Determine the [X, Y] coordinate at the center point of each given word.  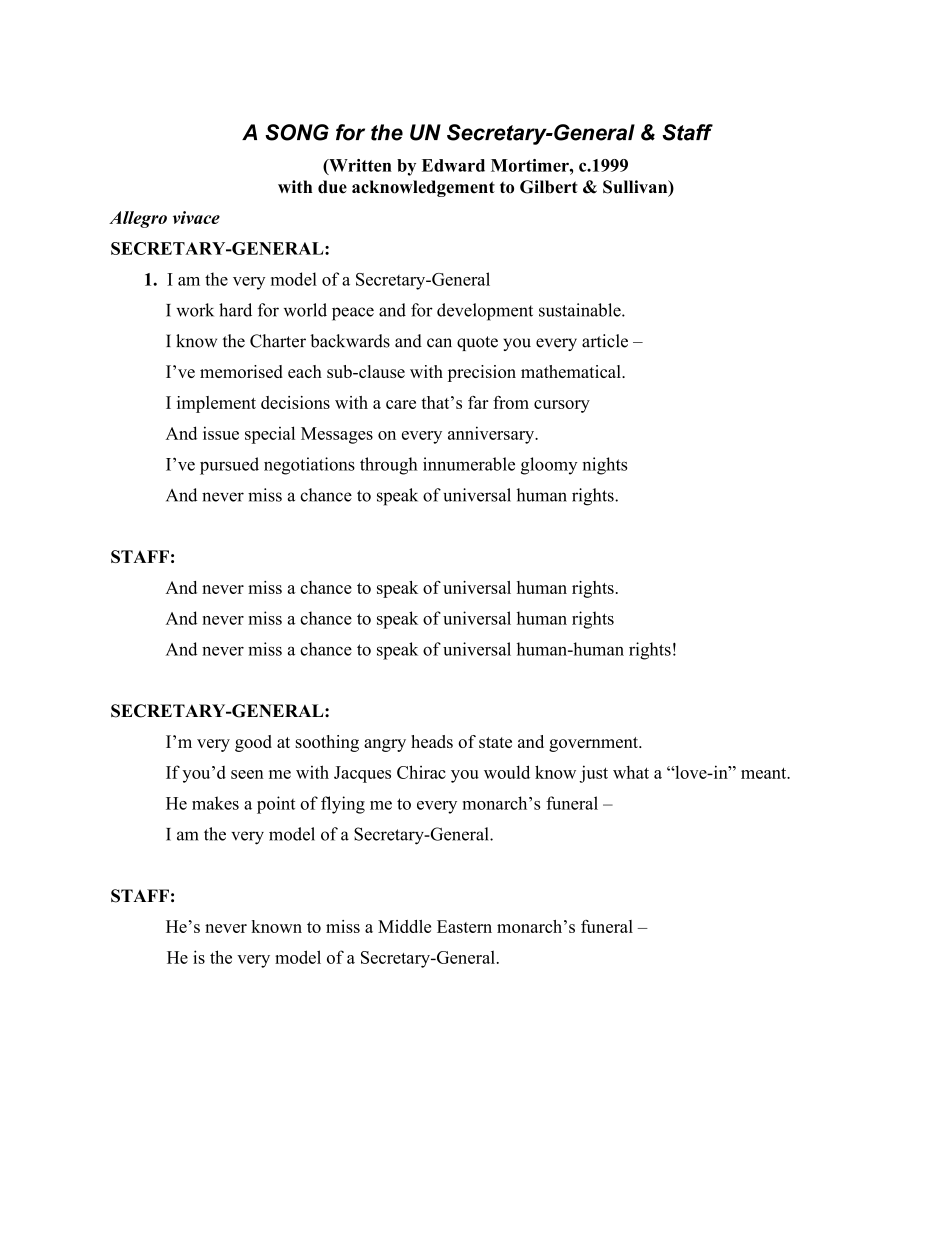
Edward [453, 165]
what [631, 772]
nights [604, 466]
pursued [229, 466]
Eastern [464, 926]
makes [215, 803]
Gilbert [549, 187]
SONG [297, 132]
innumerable [469, 464]
